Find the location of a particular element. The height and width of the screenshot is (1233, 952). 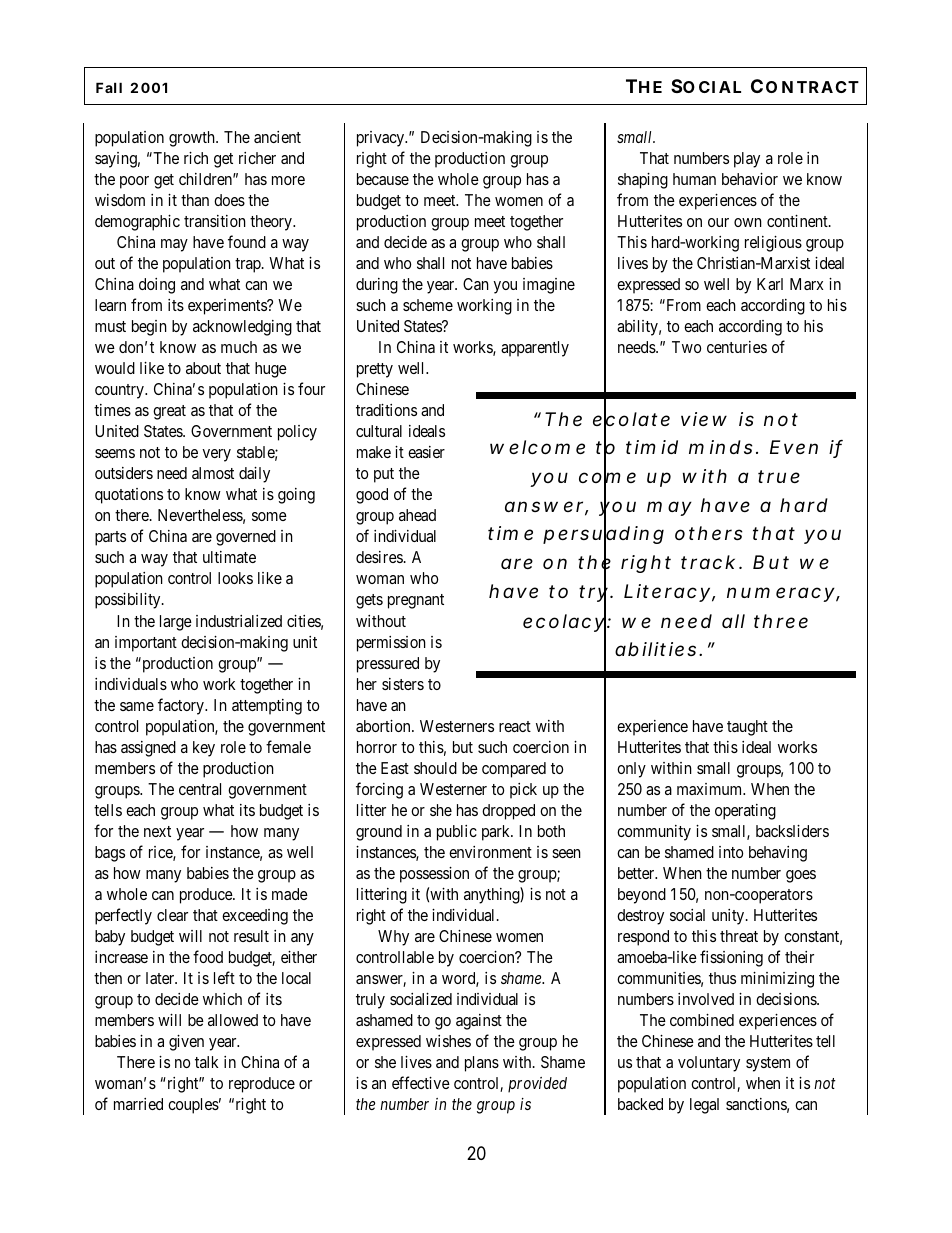

public is located at coordinates (457, 833).
